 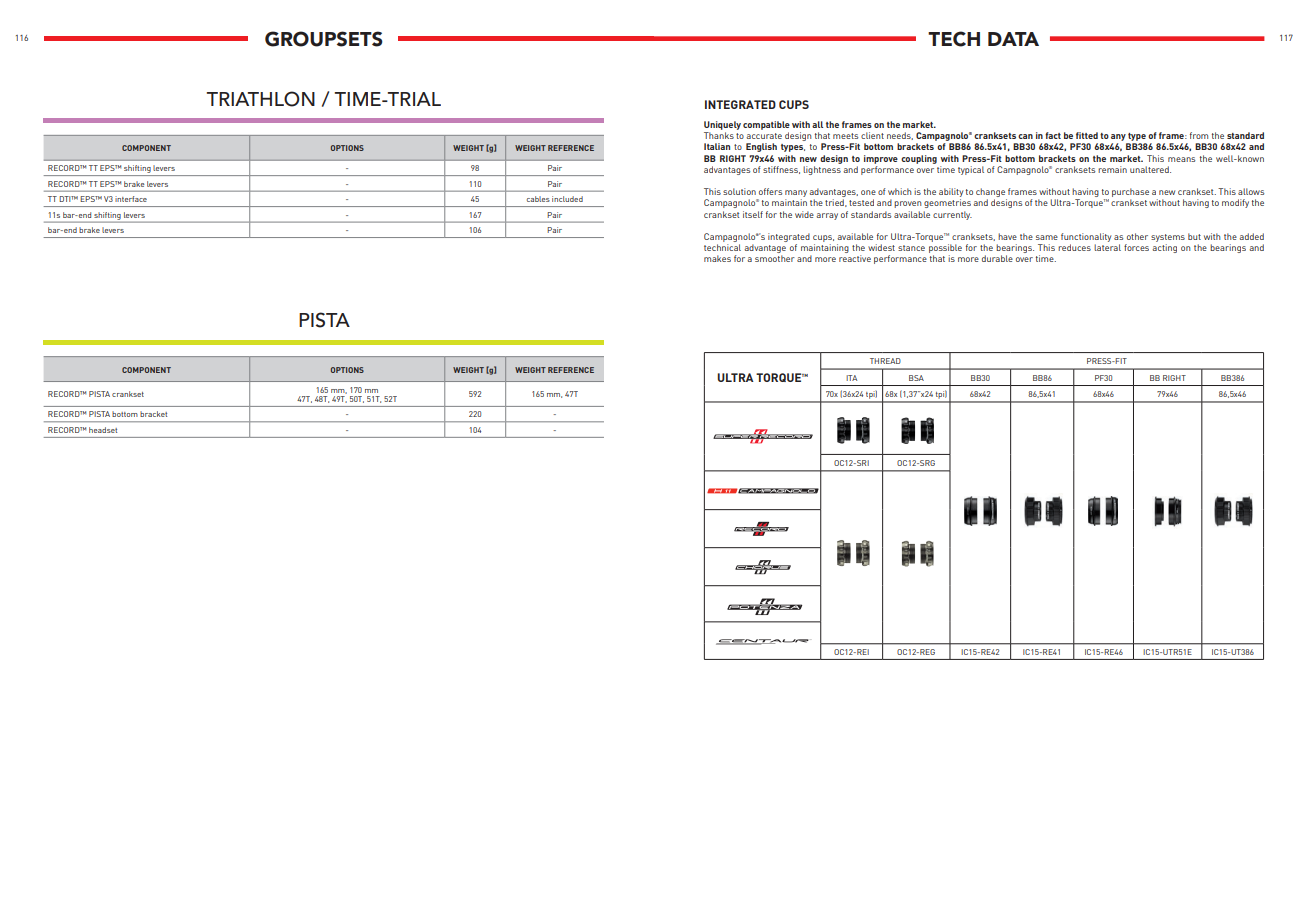 I want to click on functionality, so click(x=1086, y=237).
